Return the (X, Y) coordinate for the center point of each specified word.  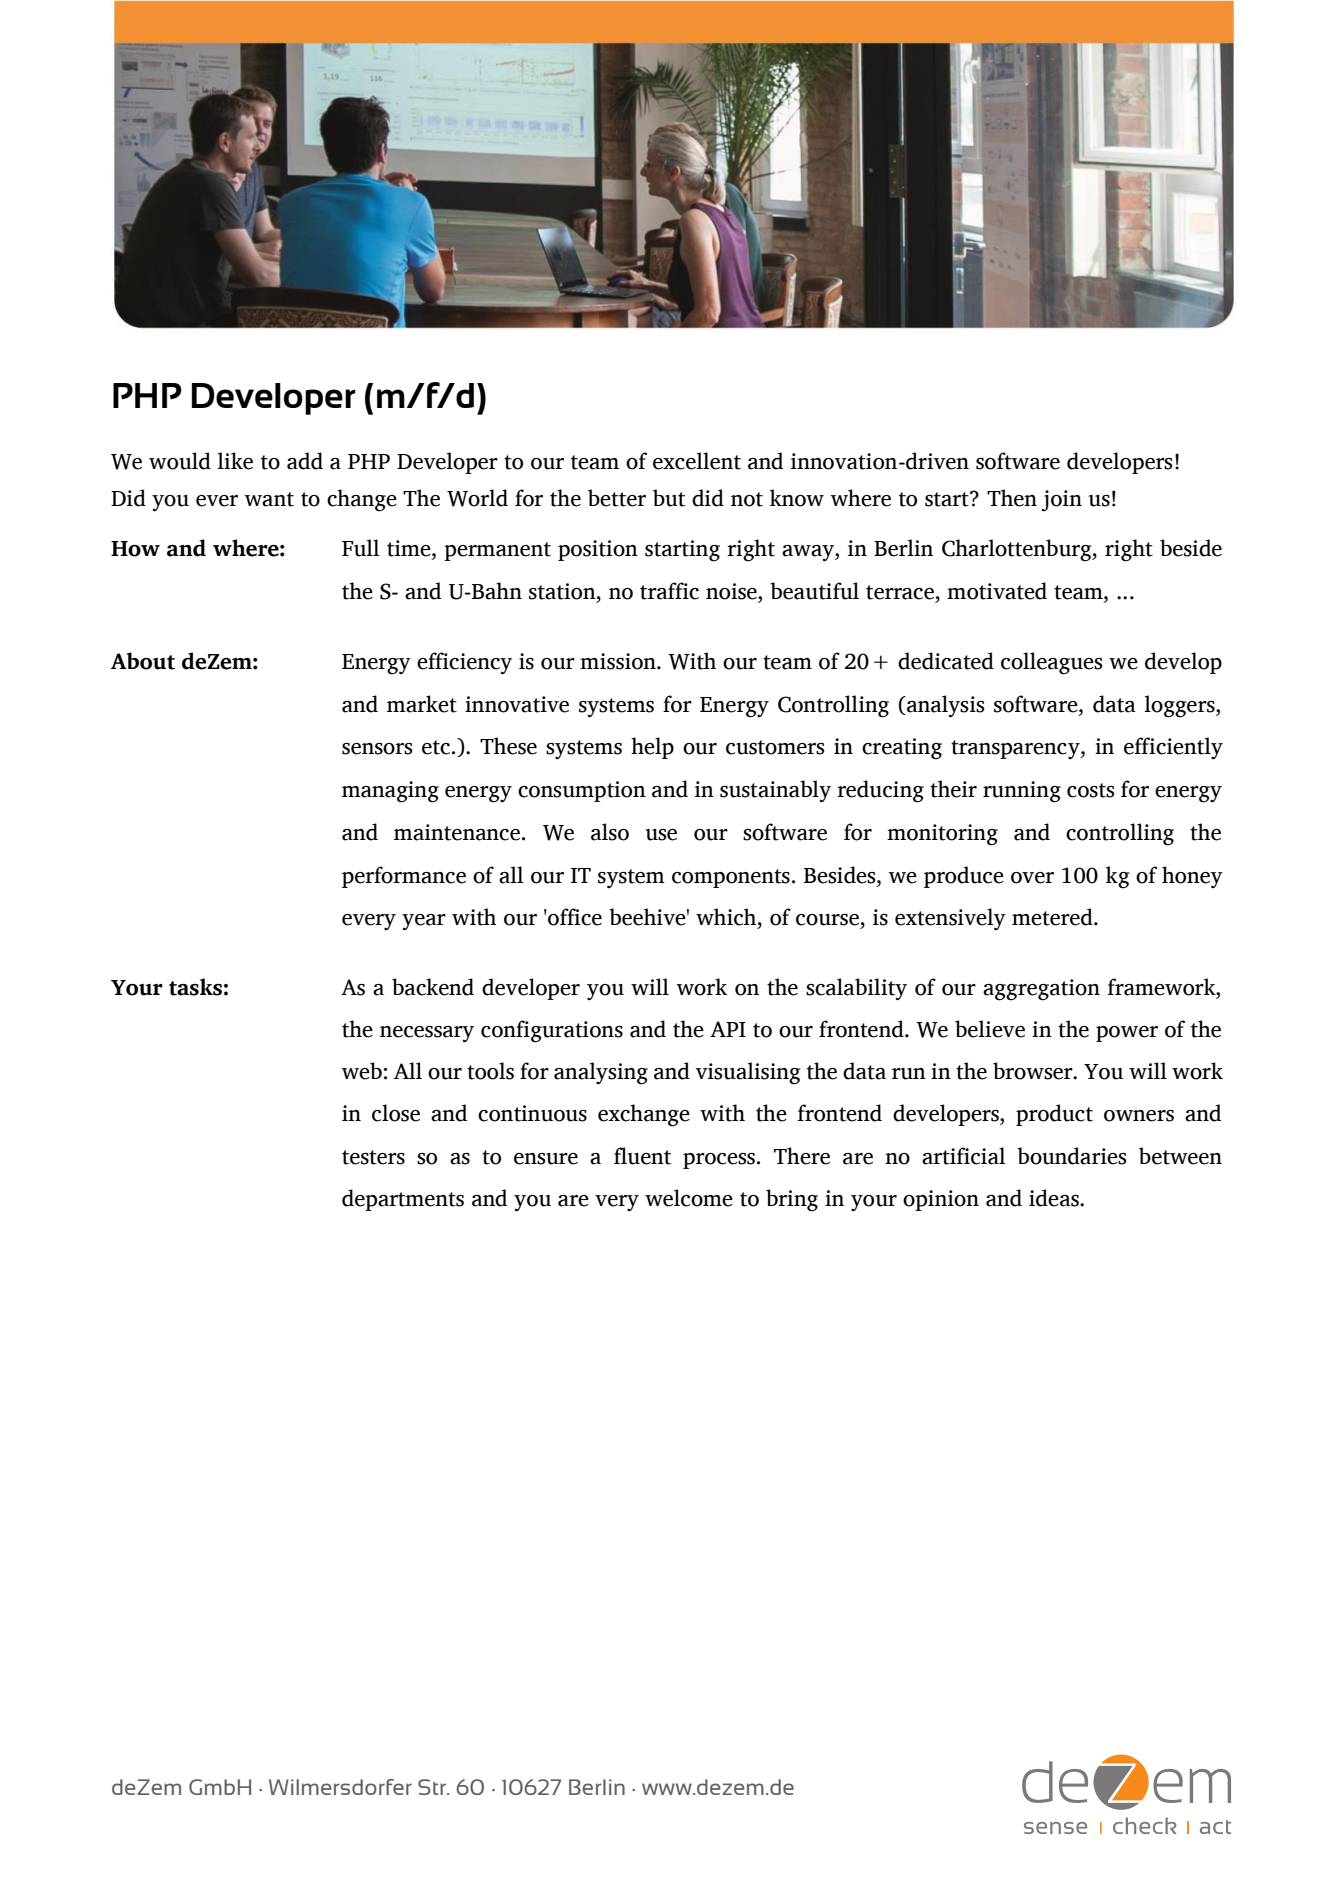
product (1054, 1115)
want (269, 499)
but (669, 498)
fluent (642, 1156)
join (1062, 501)
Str (433, 1787)
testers (373, 1157)
